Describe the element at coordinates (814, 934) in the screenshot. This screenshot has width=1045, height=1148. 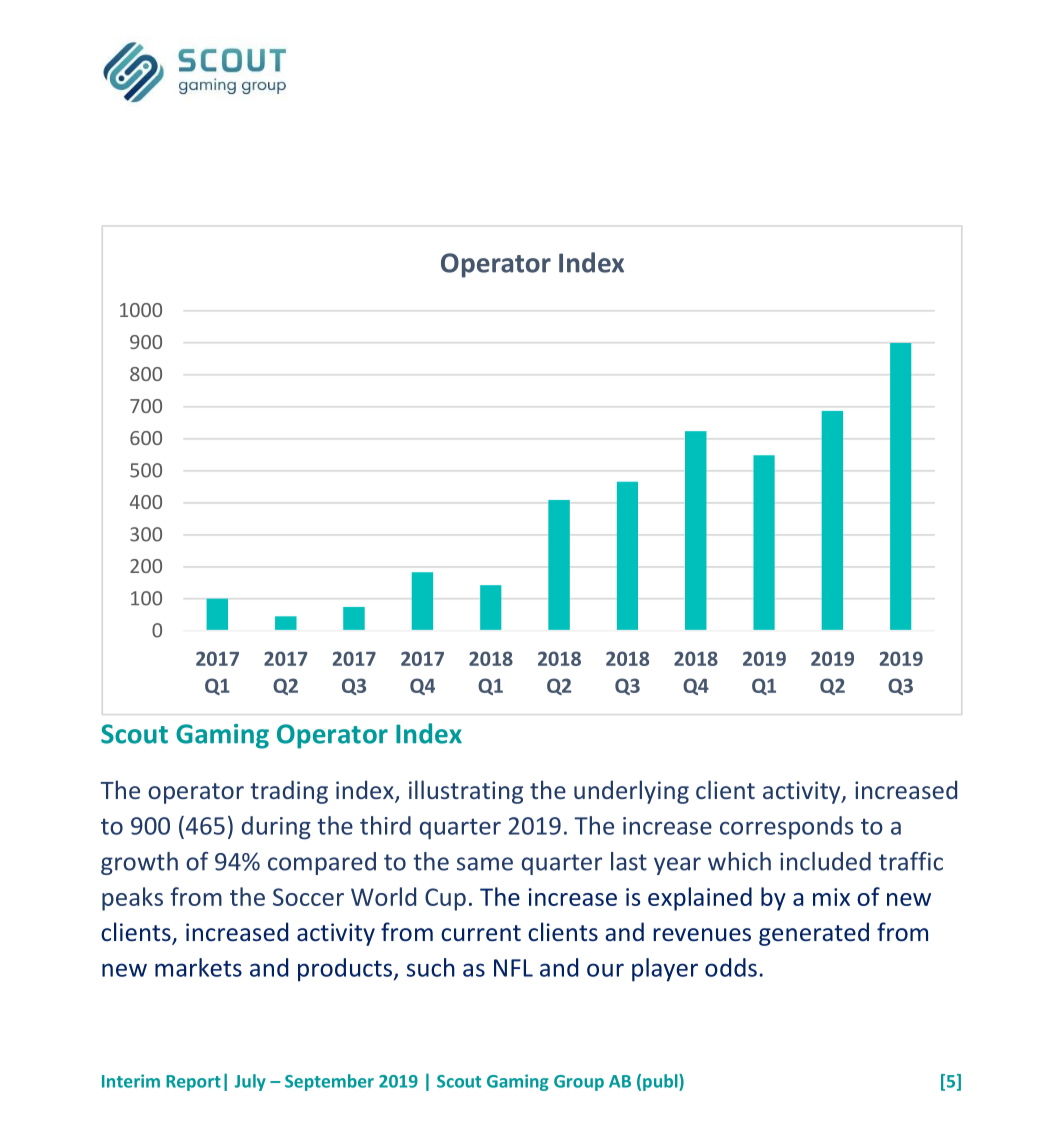
I see `generated` at that location.
